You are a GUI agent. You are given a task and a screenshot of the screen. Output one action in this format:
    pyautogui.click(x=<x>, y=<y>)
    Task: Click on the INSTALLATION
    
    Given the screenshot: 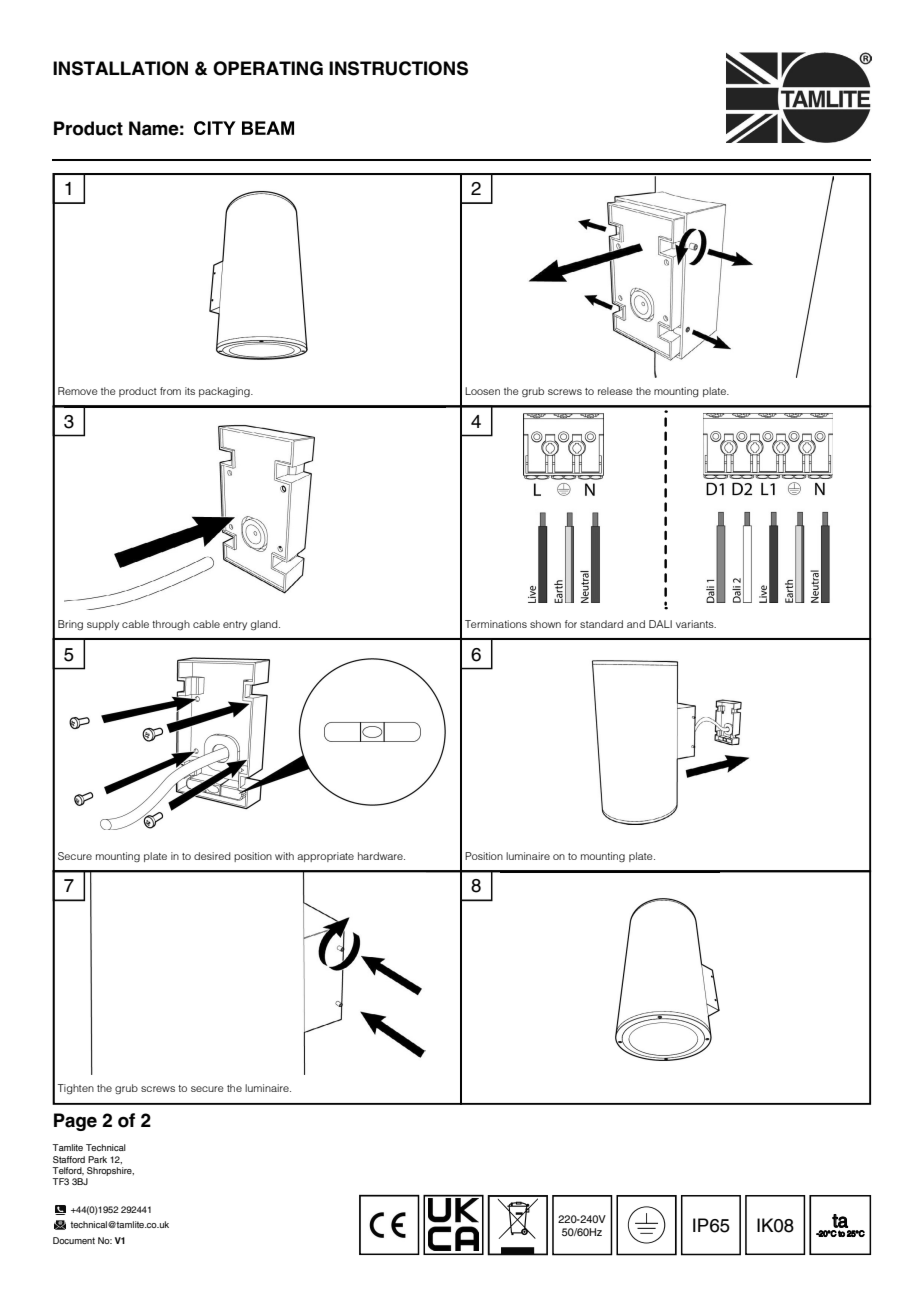 What is the action you would take?
    pyautogui.click(x=120, y=68)
